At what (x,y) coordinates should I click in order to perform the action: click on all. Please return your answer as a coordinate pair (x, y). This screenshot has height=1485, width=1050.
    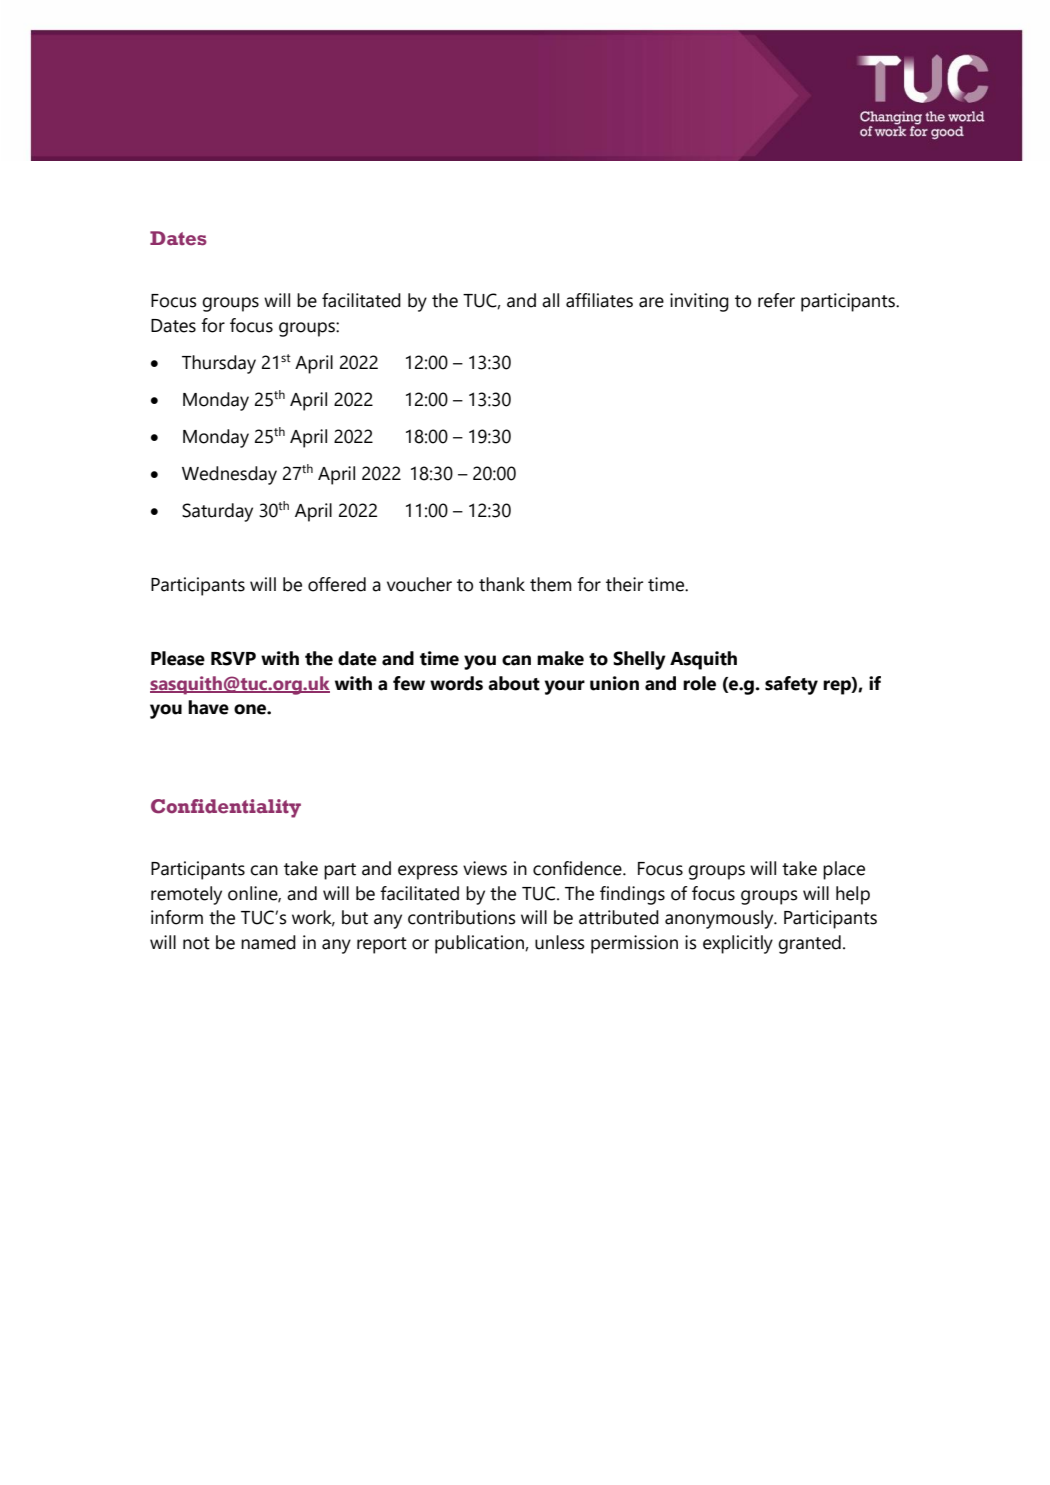
    Looking at the image, I should click on (550, 300).
